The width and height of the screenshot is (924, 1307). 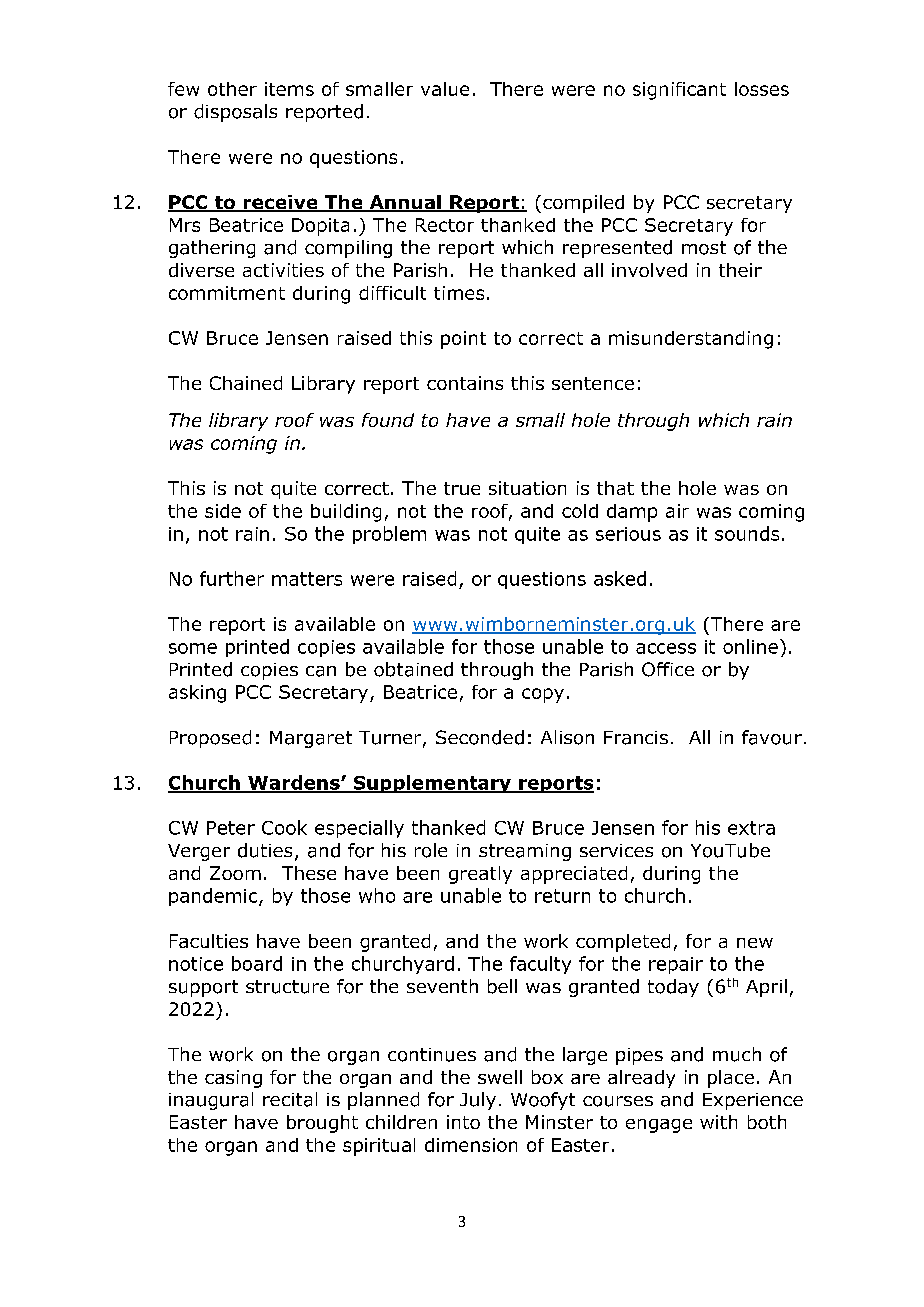 I want to click on value, so click(x=445, y=89).
